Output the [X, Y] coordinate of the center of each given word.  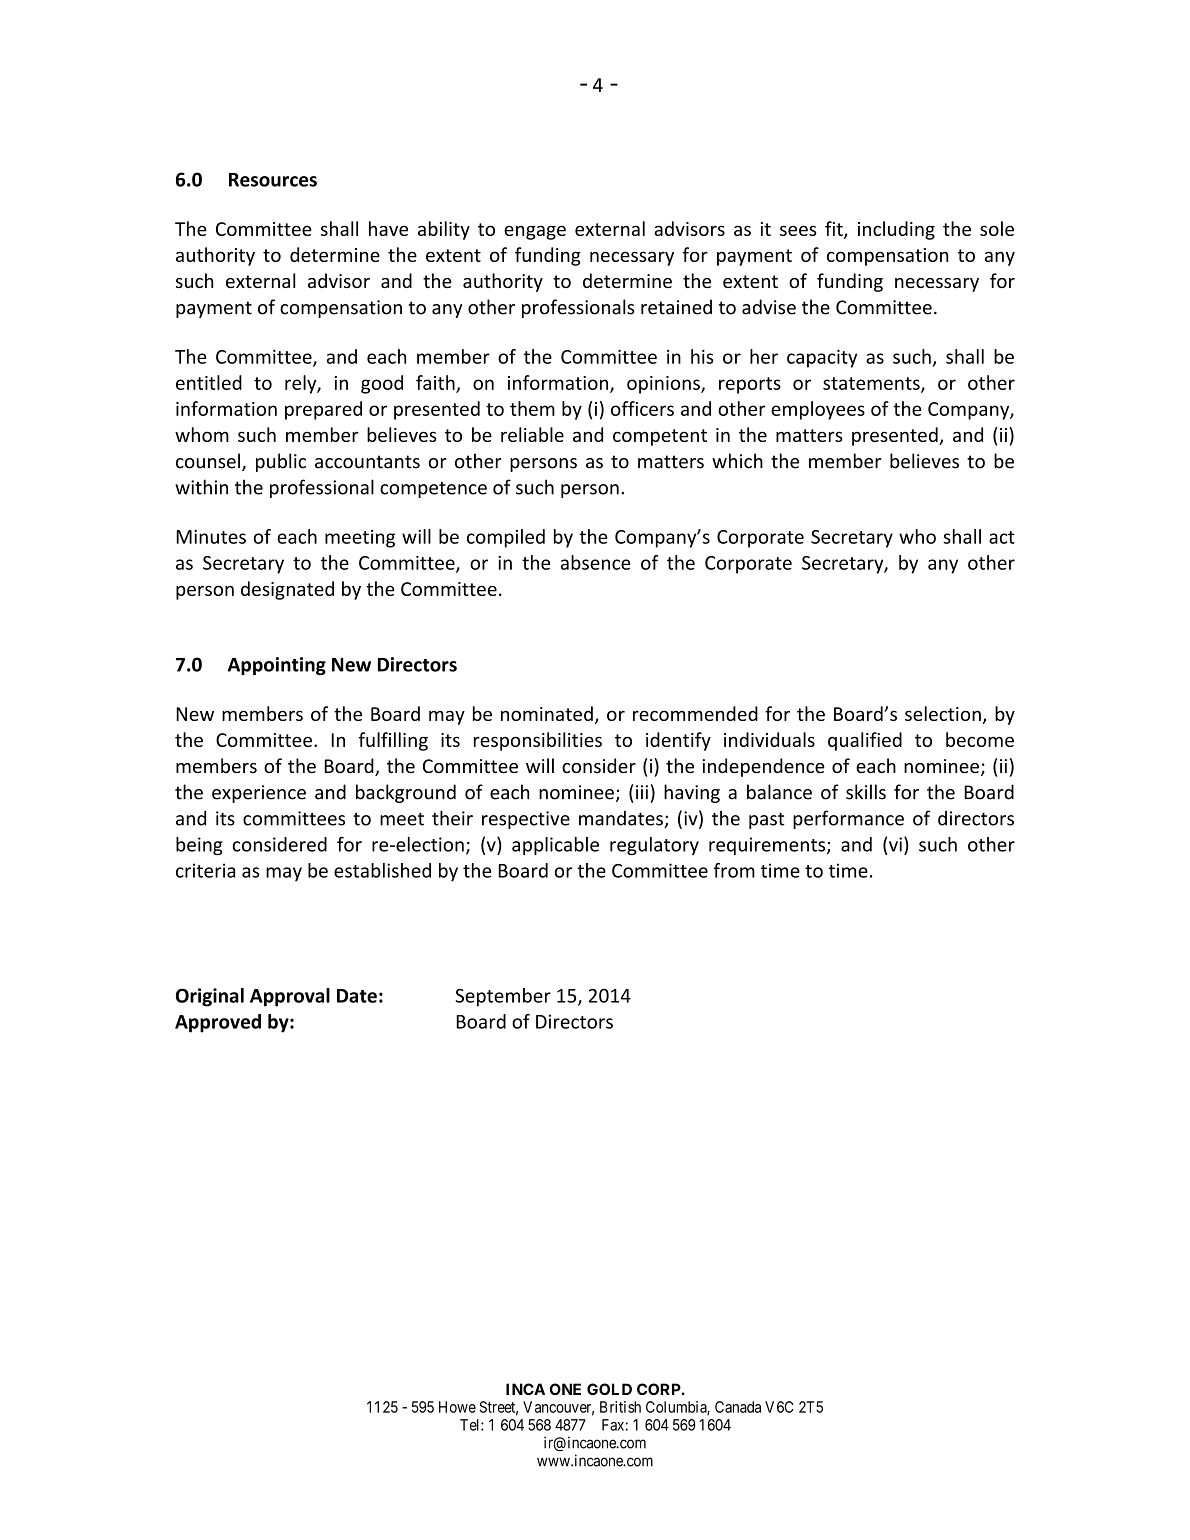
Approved [218, 1023]
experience [259, 794]
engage [535, 232]
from [734, 870]
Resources [273, 180]
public [281, 462]
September [503, 997]
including [896, 230]
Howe [457, 1407]
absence [596, 562]
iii [642, 792]
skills [866, 792]
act [1002, 537]
